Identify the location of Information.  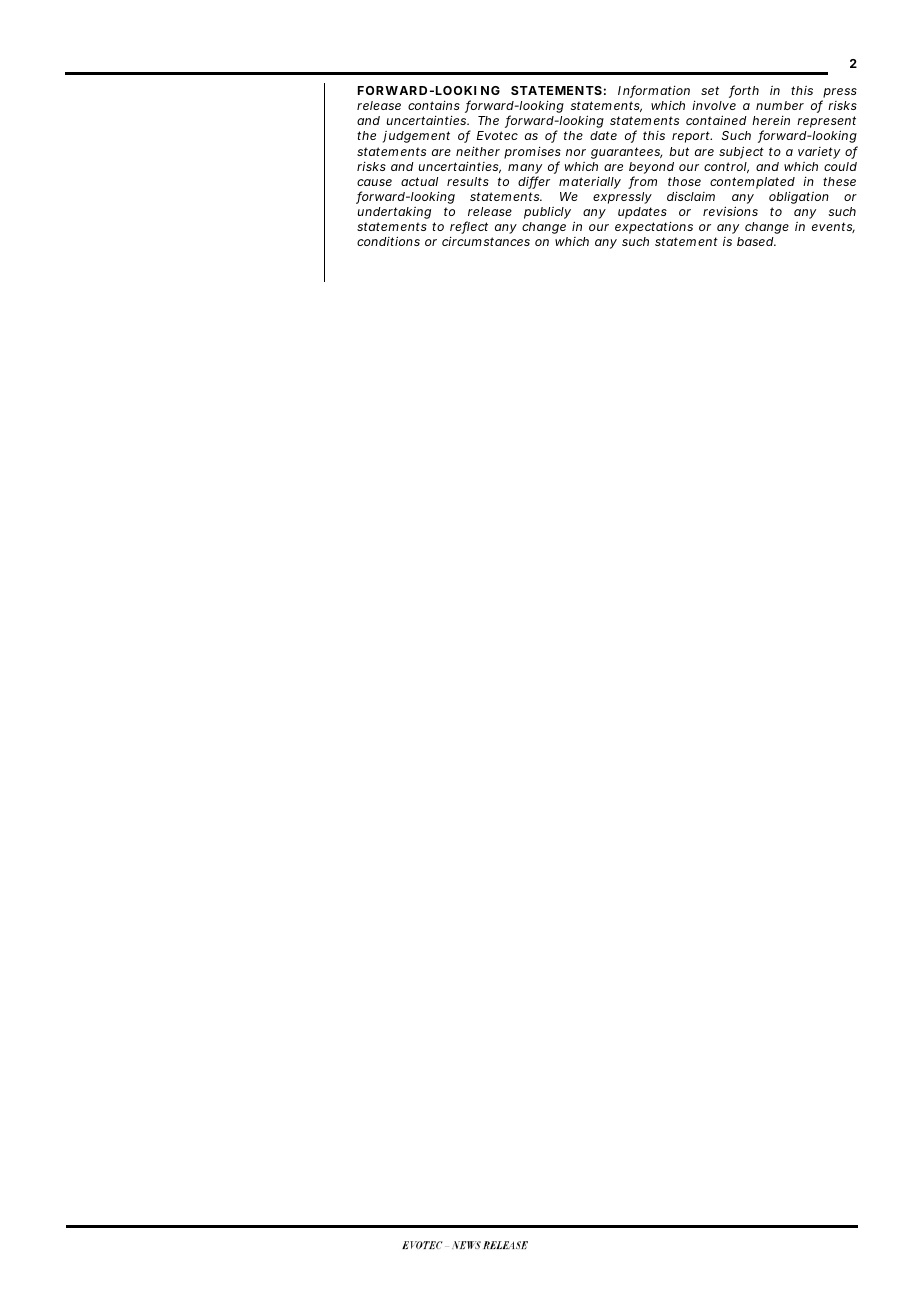
(654, 91).
